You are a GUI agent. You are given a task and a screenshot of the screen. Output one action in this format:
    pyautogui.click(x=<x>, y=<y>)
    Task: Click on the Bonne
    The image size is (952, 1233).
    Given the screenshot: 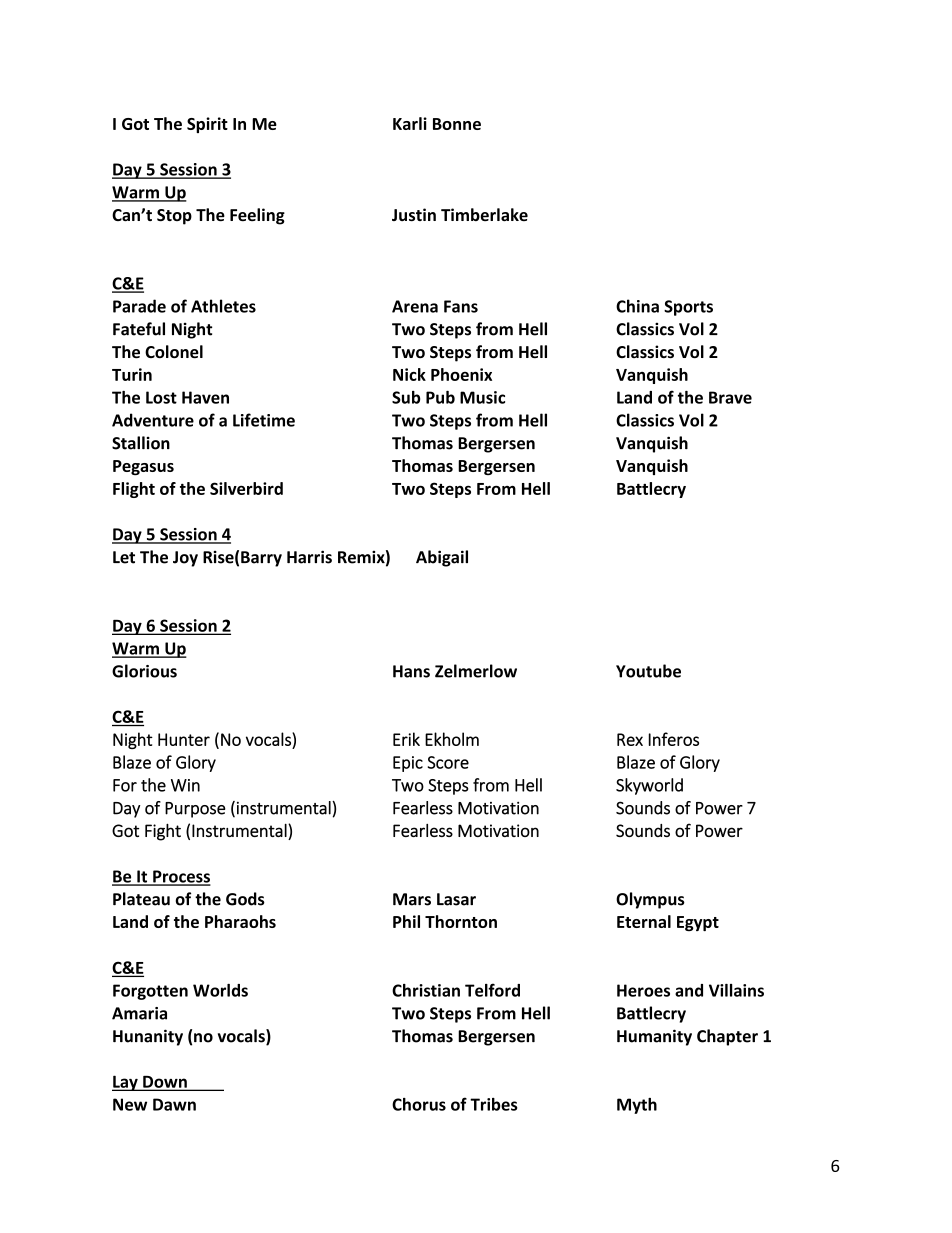 What is the action you would take?
    pyautogui.click(x=457, y=124)
